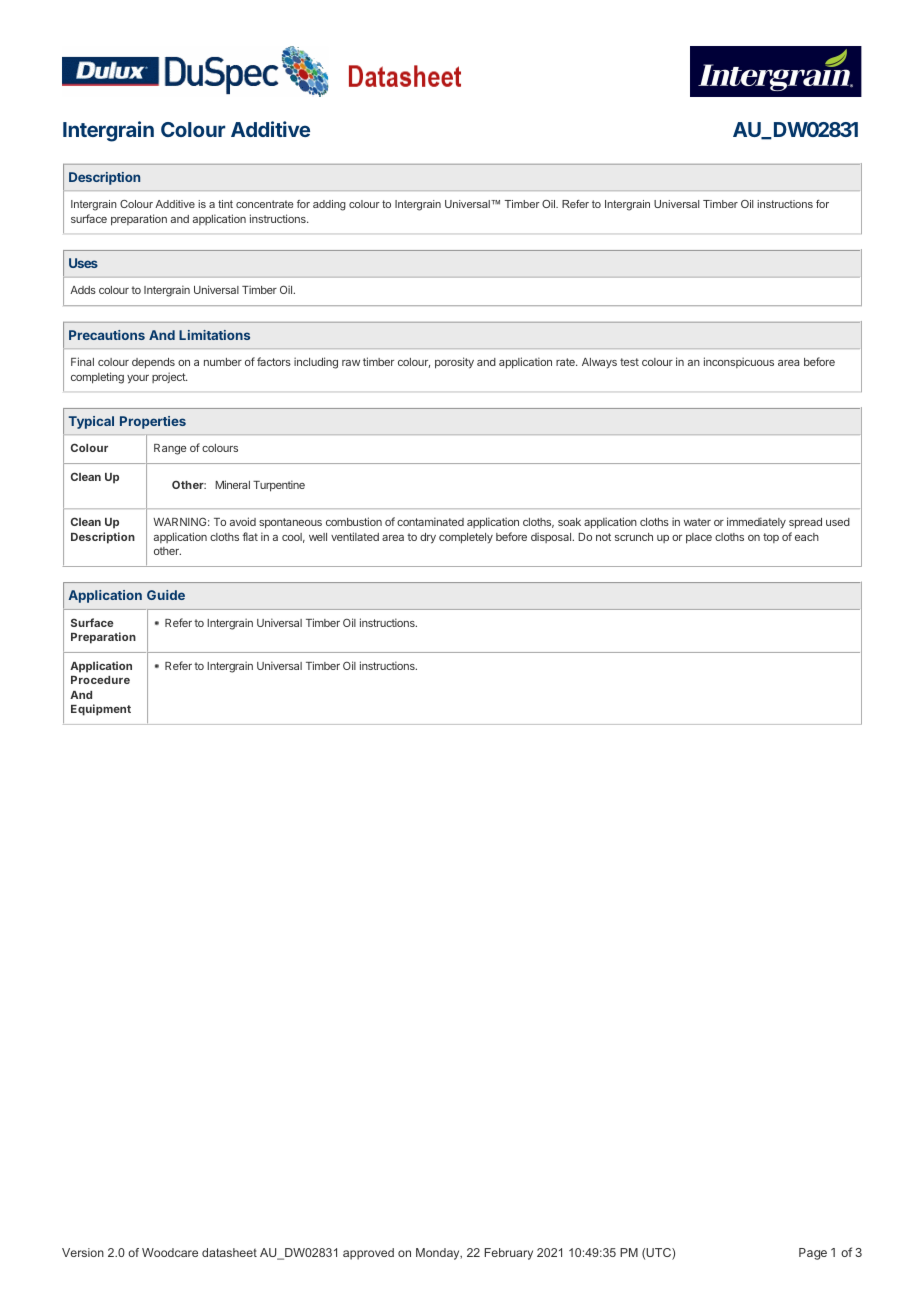  Describe the element at coordinates (508, 1254) in the screenshot. I see `February` at that location.
